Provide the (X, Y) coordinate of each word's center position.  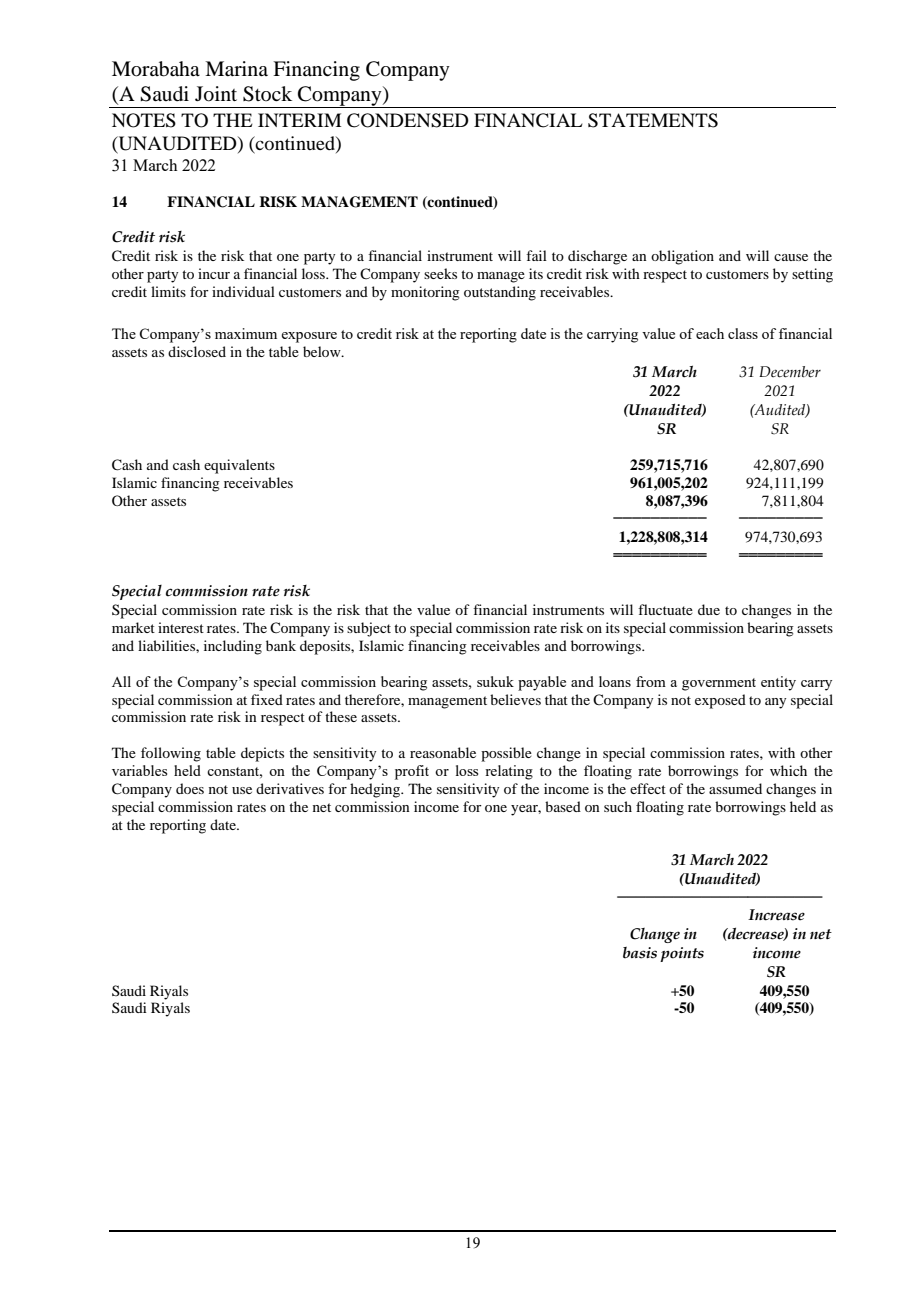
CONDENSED (408, 120)
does (190, 788)
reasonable (443, 752)
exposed (720, 701)
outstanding (500, 293)
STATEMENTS (653, 120)
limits (168, 291)
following (171, 754)
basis (640, 953)
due (709, 609)
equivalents (239, 466)
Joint (216, 94)
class (743, 333)
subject (369, 629)
